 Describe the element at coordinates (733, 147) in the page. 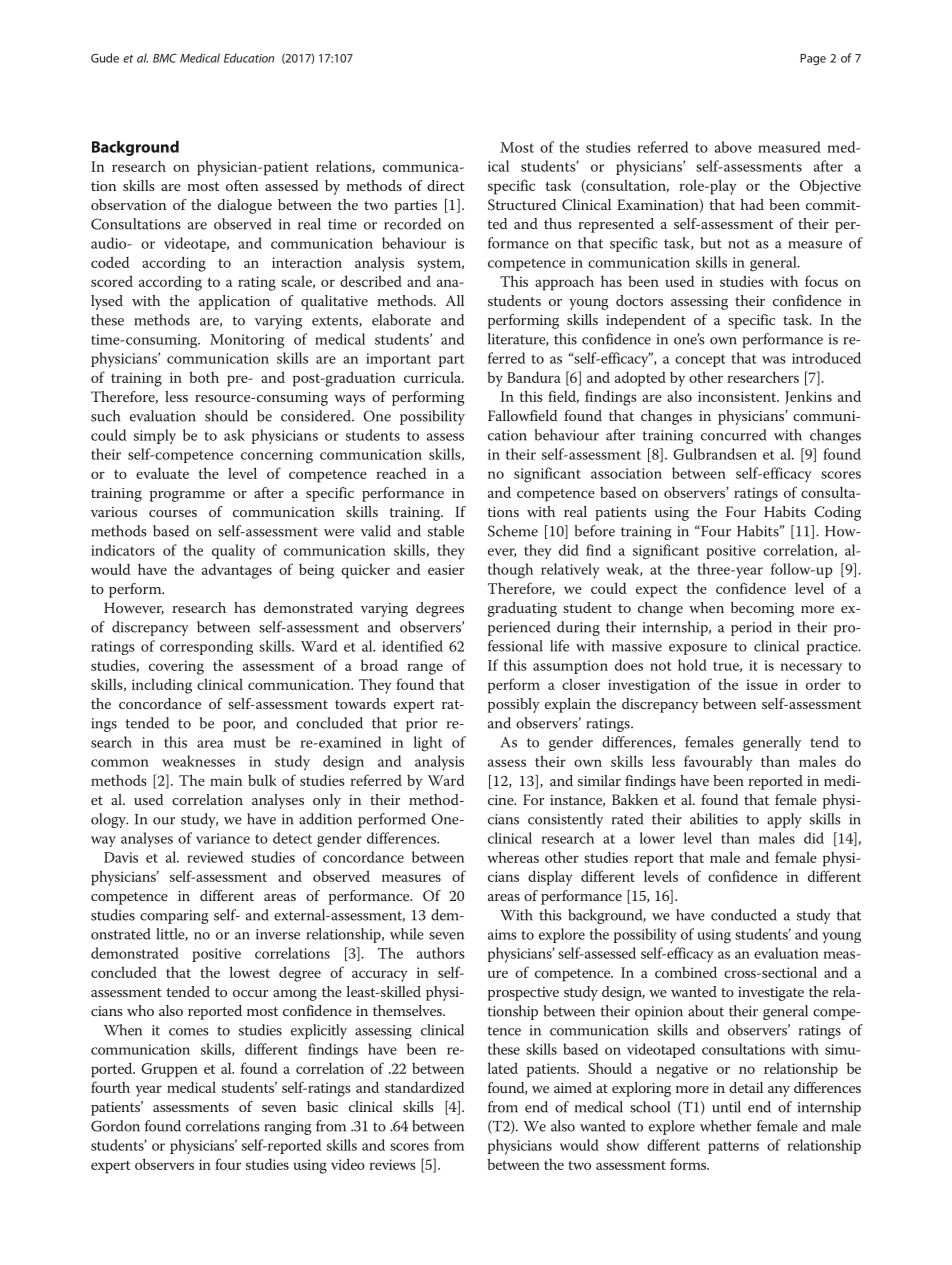

I see `above` at that location.
